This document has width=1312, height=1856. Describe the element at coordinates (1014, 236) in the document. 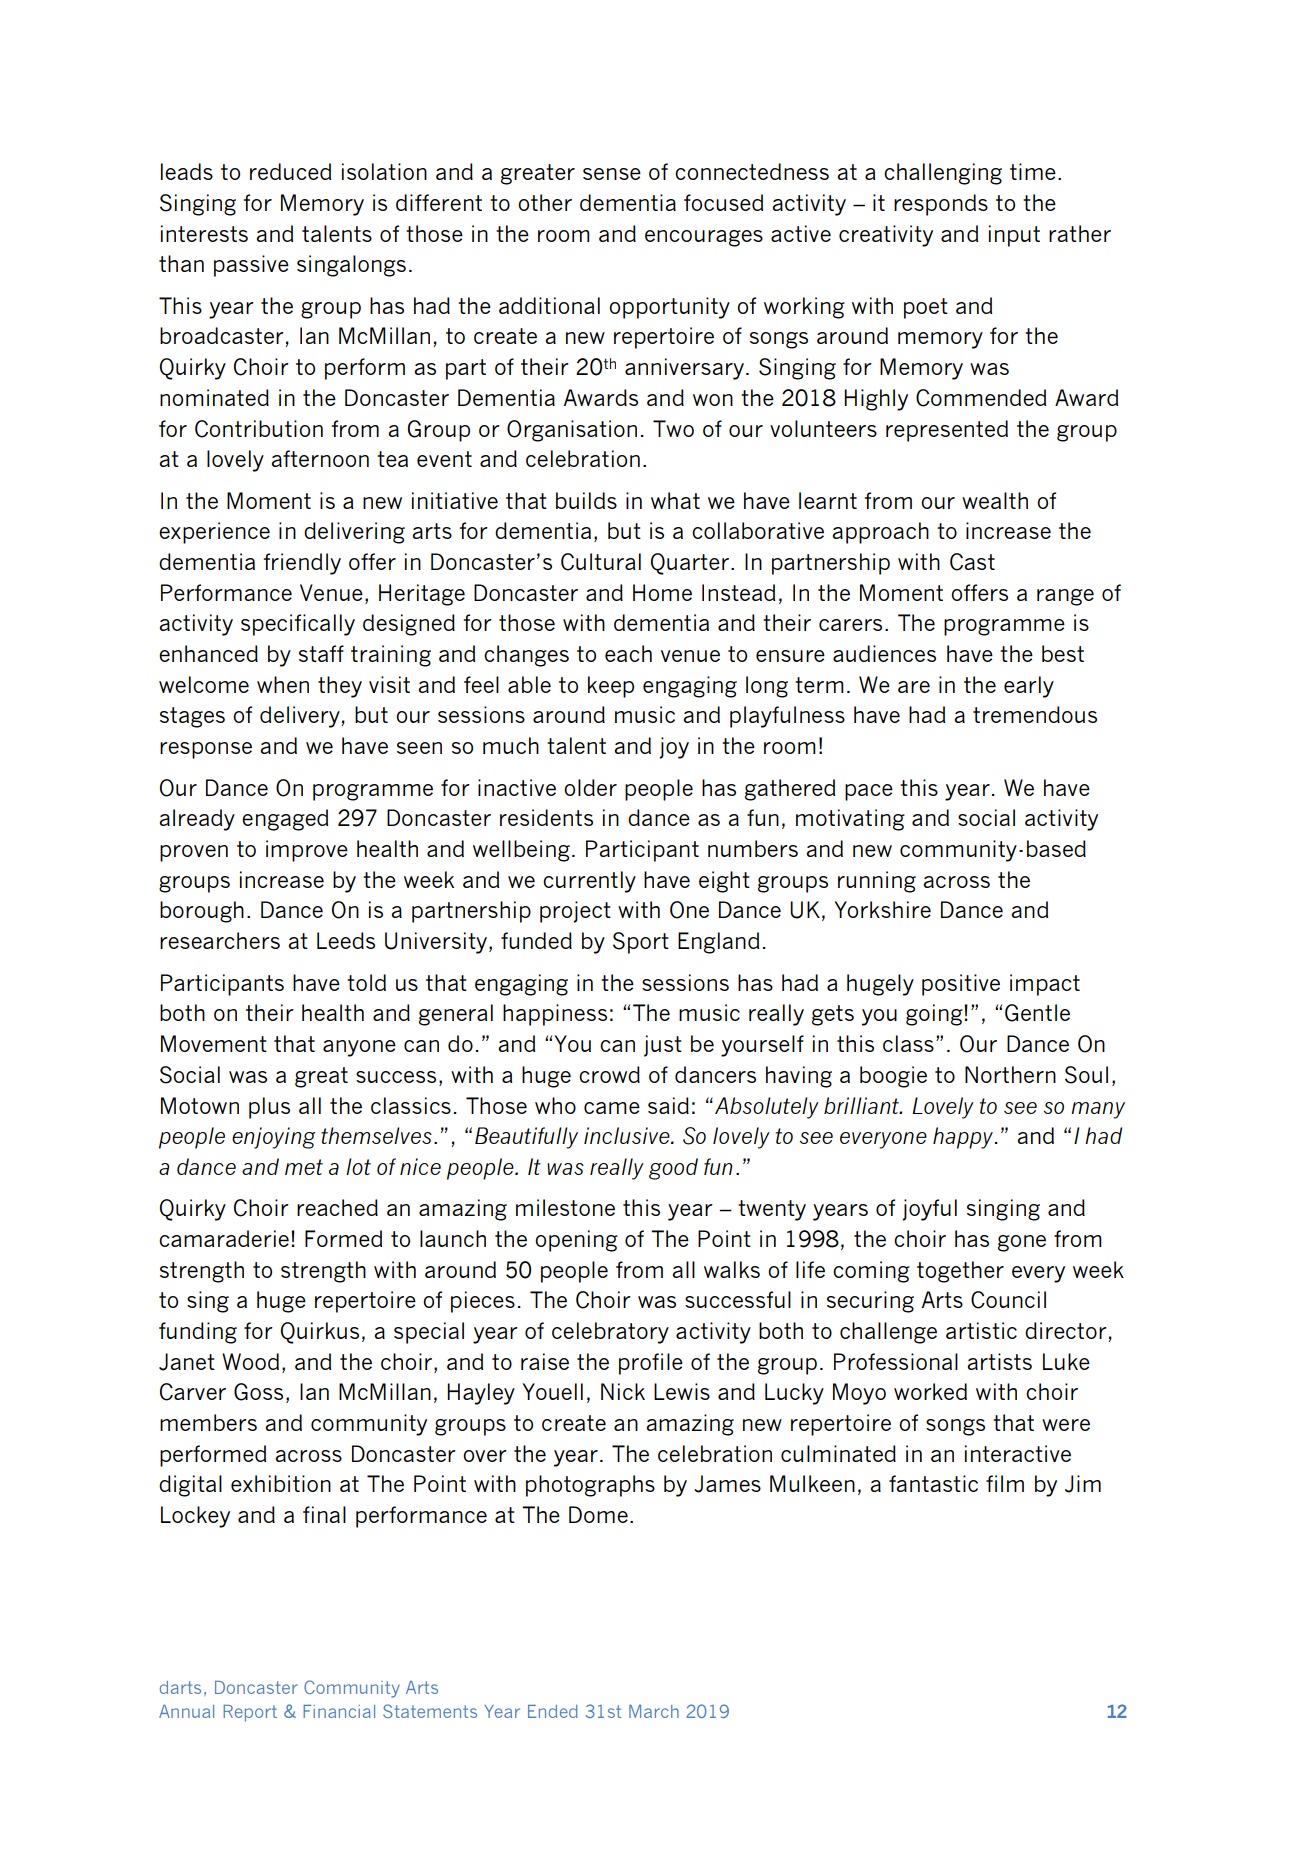

I see `input` at that location.
